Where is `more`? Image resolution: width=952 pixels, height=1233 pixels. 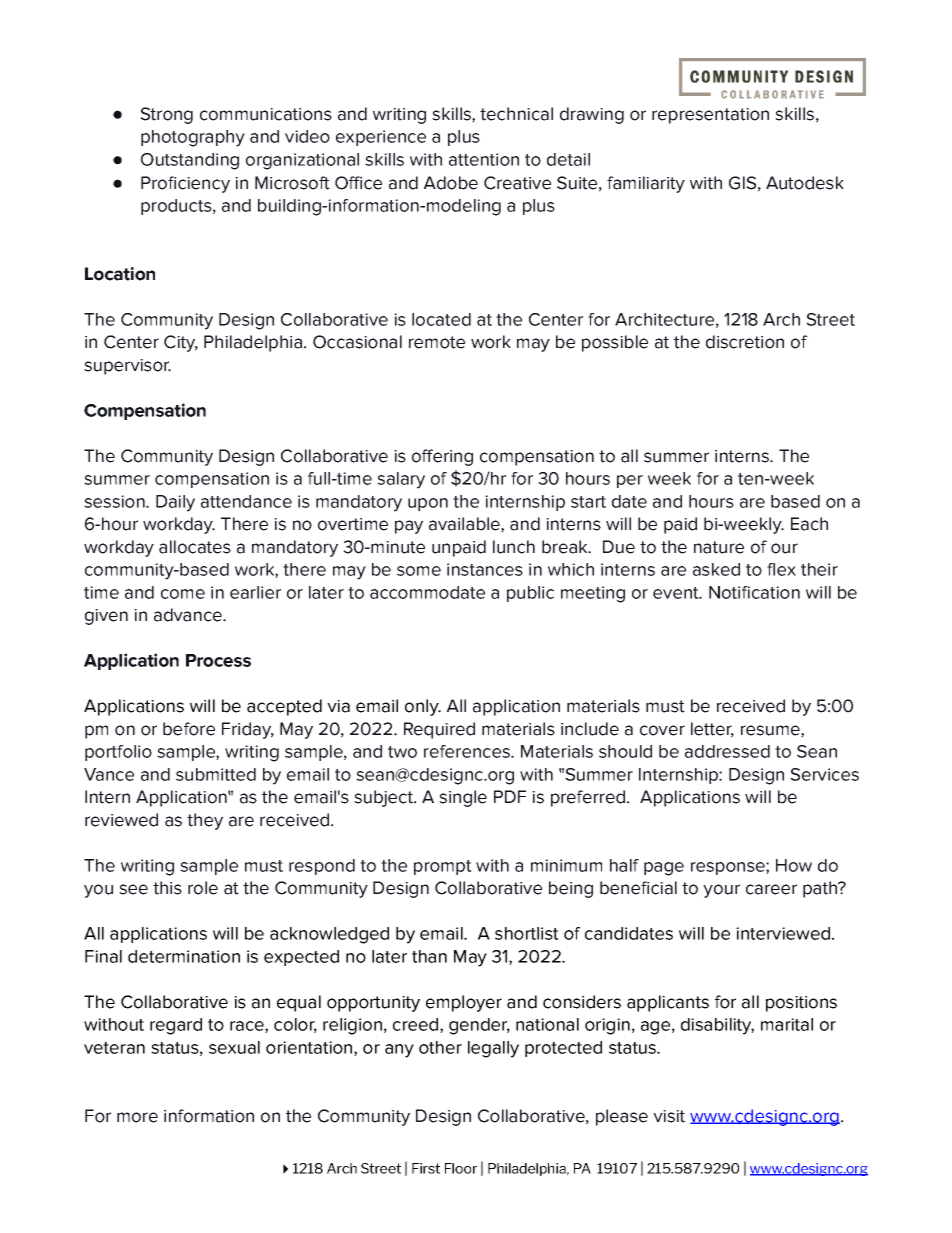 more is located at coordinates (137, 1117).
